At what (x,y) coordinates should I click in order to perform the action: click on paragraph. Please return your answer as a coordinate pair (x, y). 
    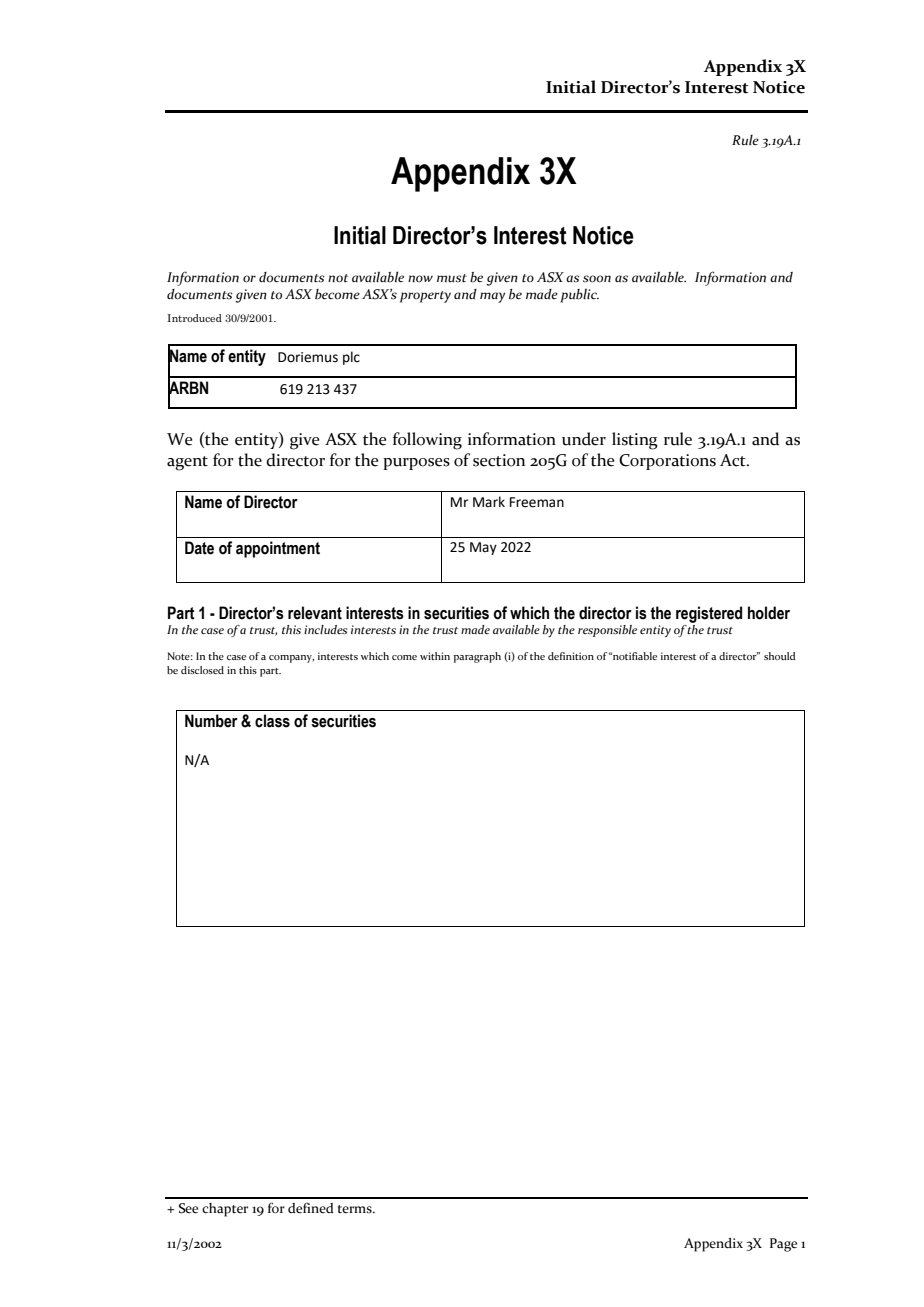
    Looking at the image, I should click on (477, 657).
